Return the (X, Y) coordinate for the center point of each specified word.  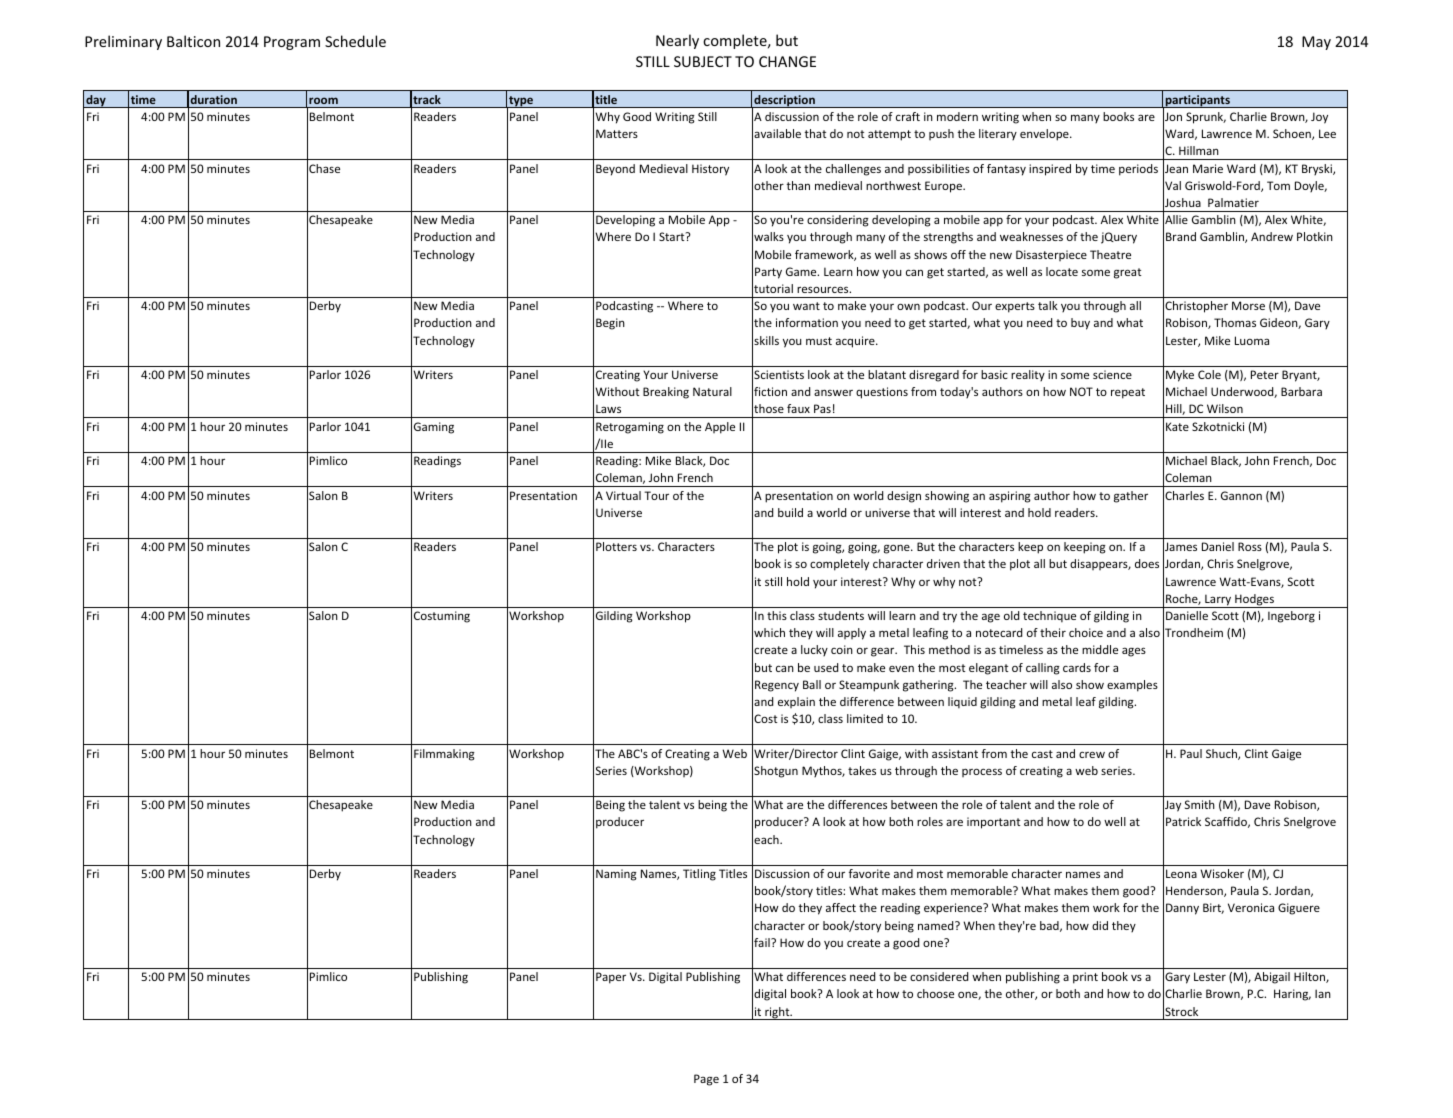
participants (1197, 102)
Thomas (1235, 322)
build (790, 512)
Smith (1200, 804)
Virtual (623, 495)
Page (706, 1080)
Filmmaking (444, 755)
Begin (610, 324)
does (1147, 563)
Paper (611, 978)
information (807, 322)
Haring (1292, 995)
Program (292, 43)
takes (862, 770)
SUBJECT (703, 61)
